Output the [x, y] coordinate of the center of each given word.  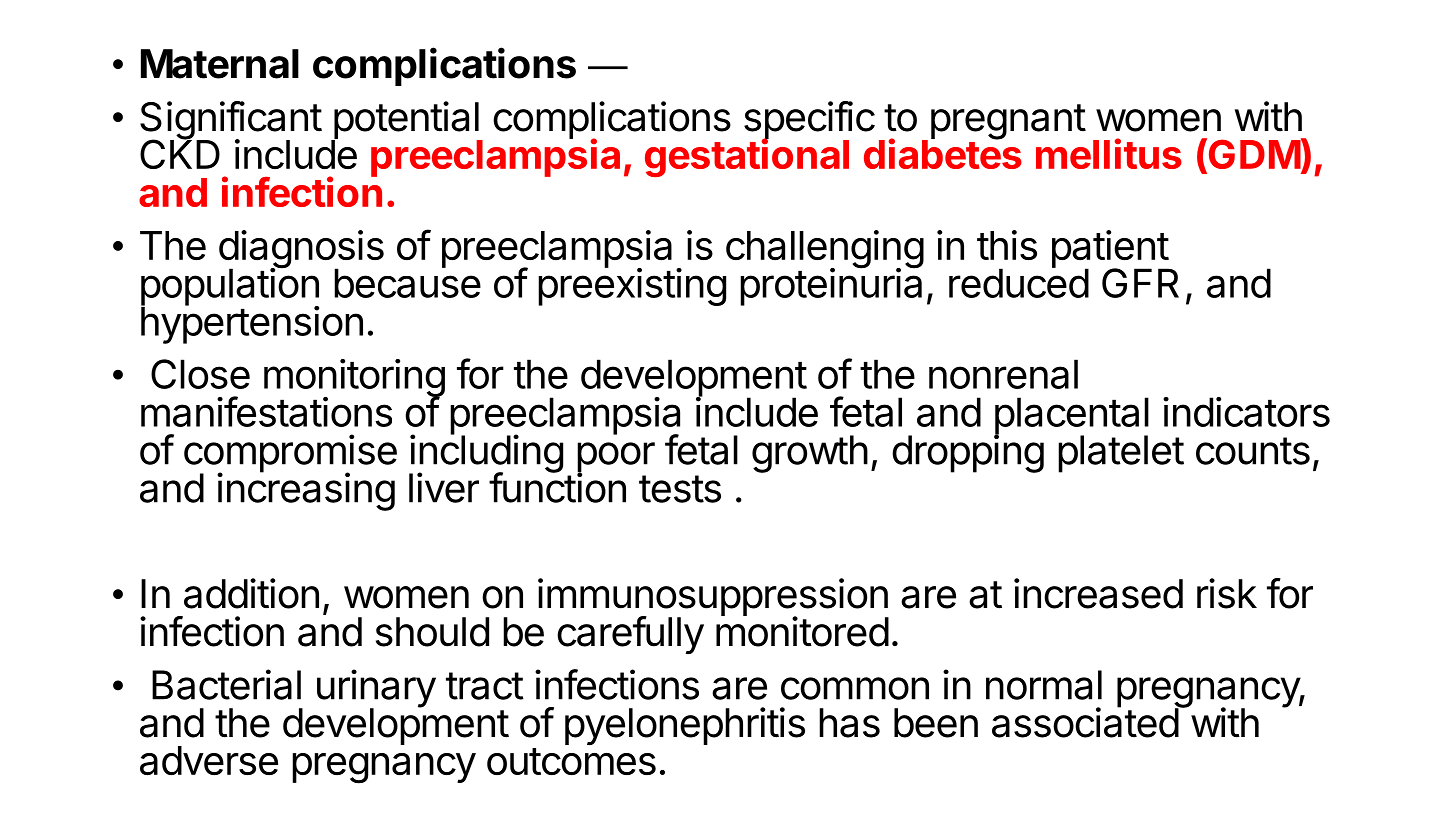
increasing [306, 491]
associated [1086, 722]
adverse [209, 761]
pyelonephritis [685, 726]
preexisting [632, 286]
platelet [1121, 454]
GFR [1140, 283]
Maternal [220, 64]
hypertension [252, 324]
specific [809, 121]
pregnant [1008, 122]
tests [680, 489]
